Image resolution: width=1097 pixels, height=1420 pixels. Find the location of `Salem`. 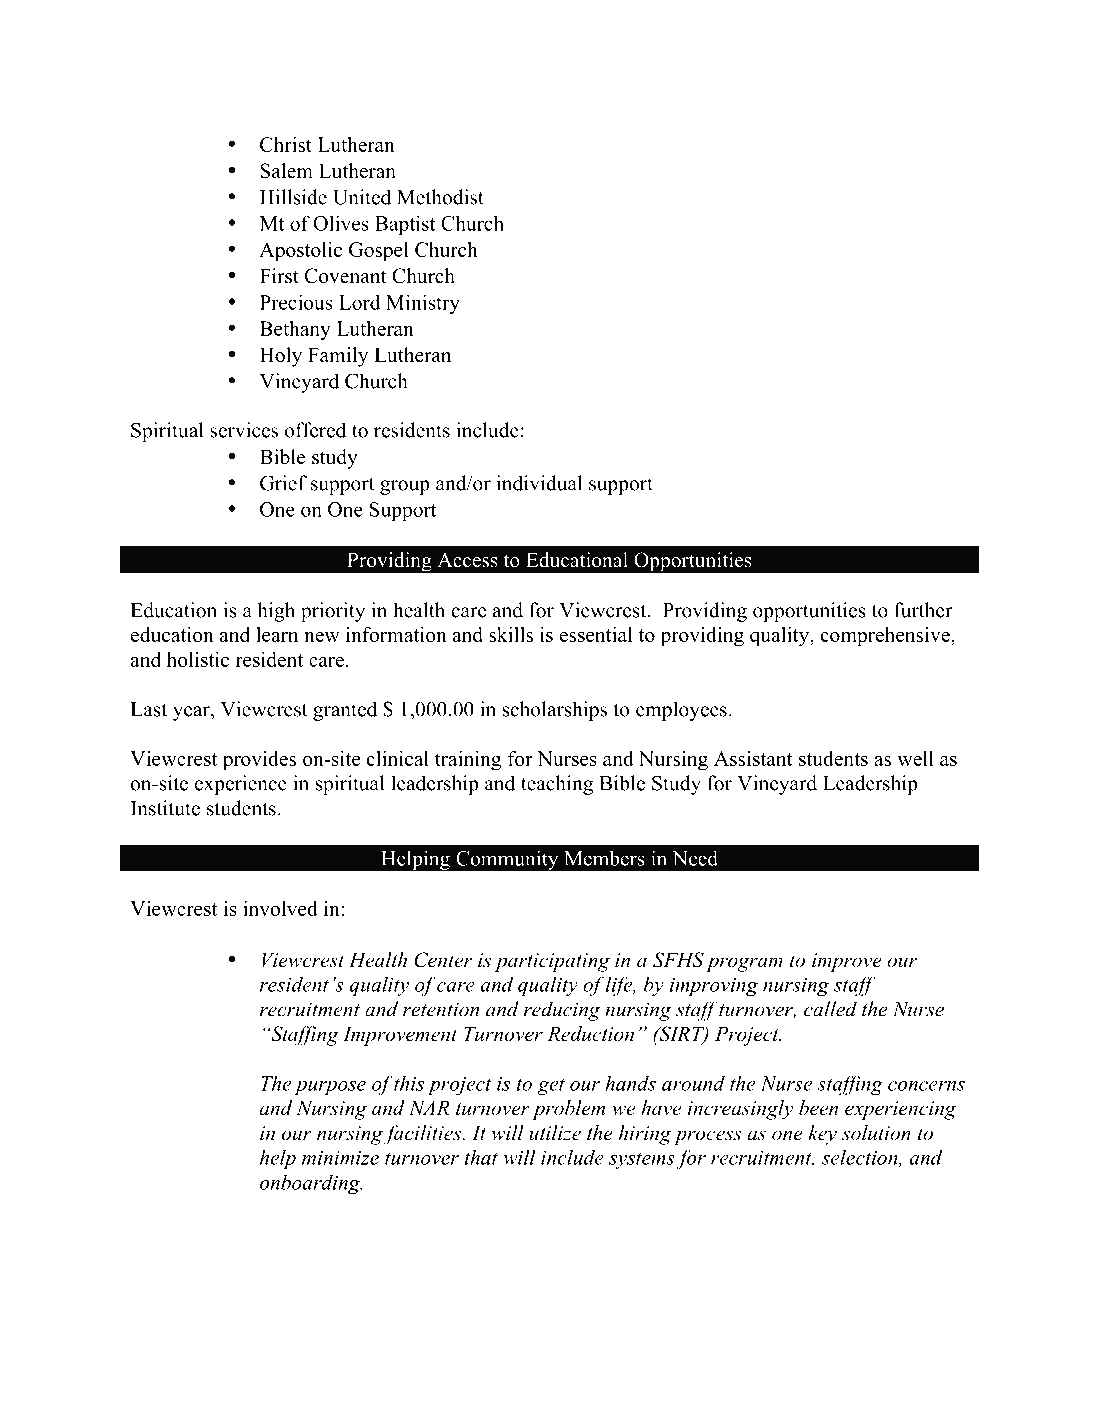

Salem is located at coordinates (286, 171).
